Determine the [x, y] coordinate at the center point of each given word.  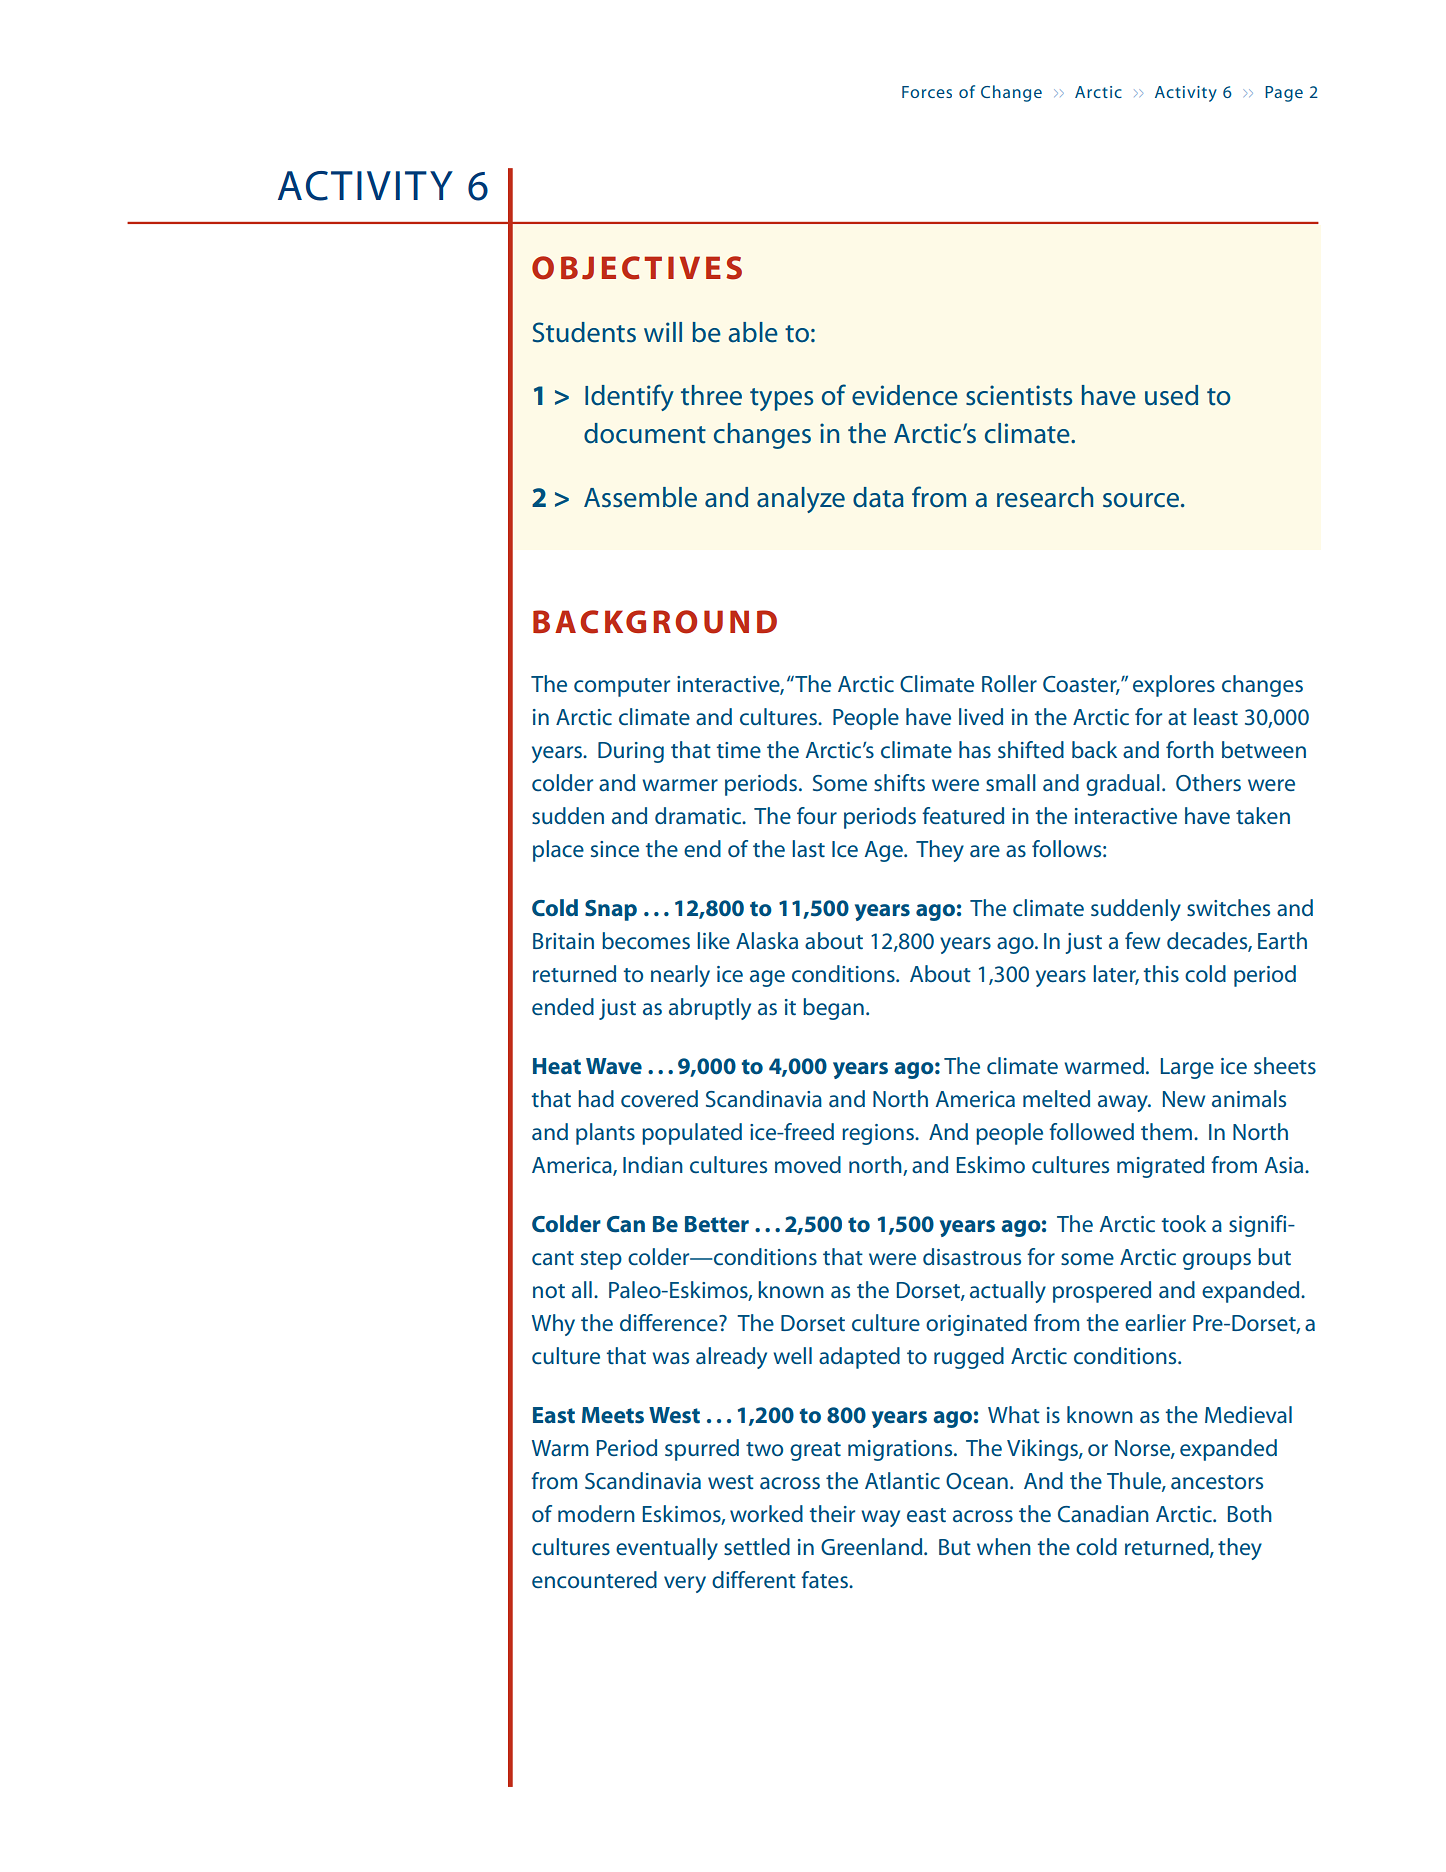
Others [1208, 783]
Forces [927, 92]
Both [1250, 1513]
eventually [667, 1549]
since [615, 849]
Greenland [873, 1546]
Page [1284, 94]
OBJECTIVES [637, 268]
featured [963, 815]
